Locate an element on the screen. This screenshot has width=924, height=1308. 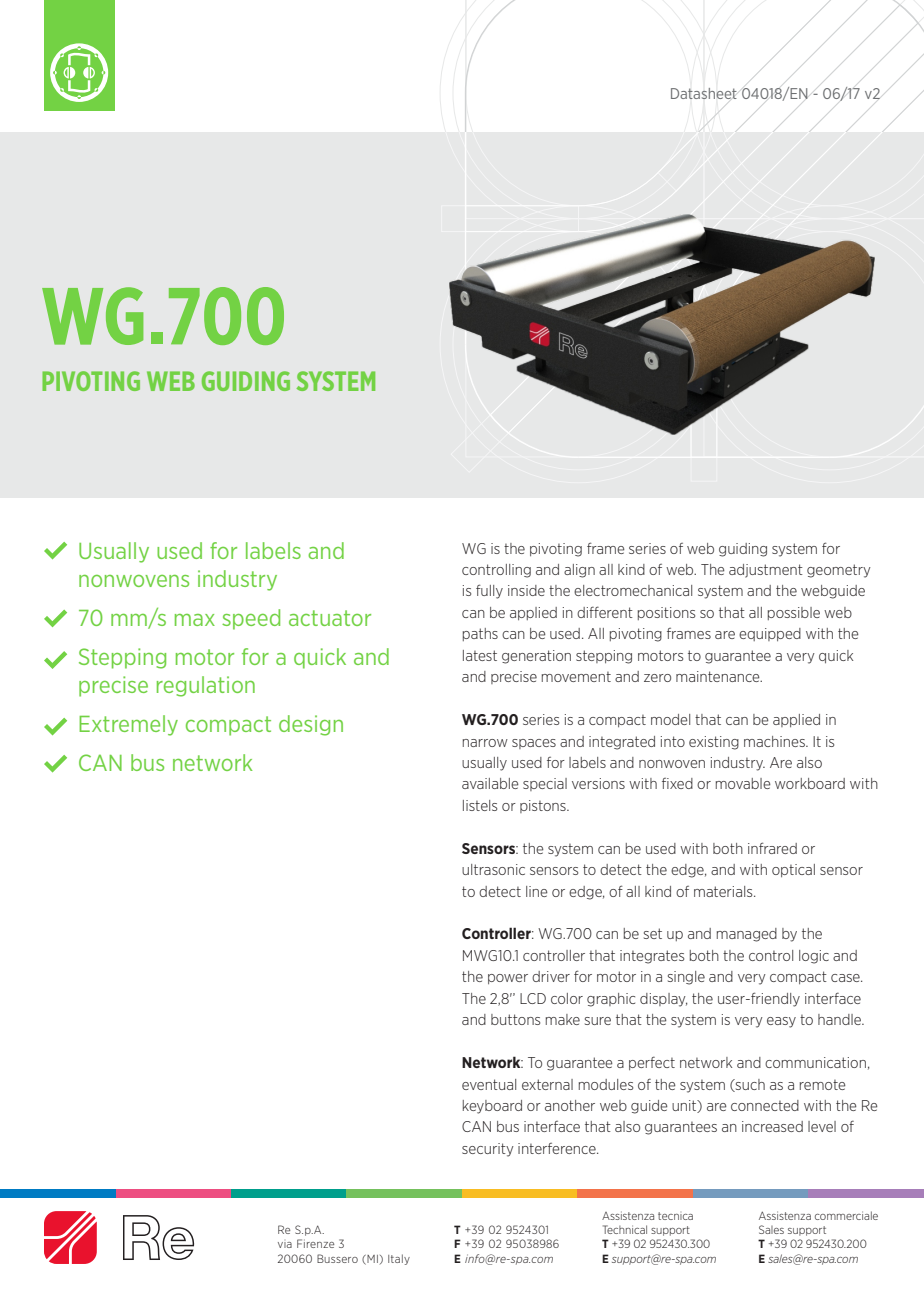
latest is located at coordinates (480, 655).
